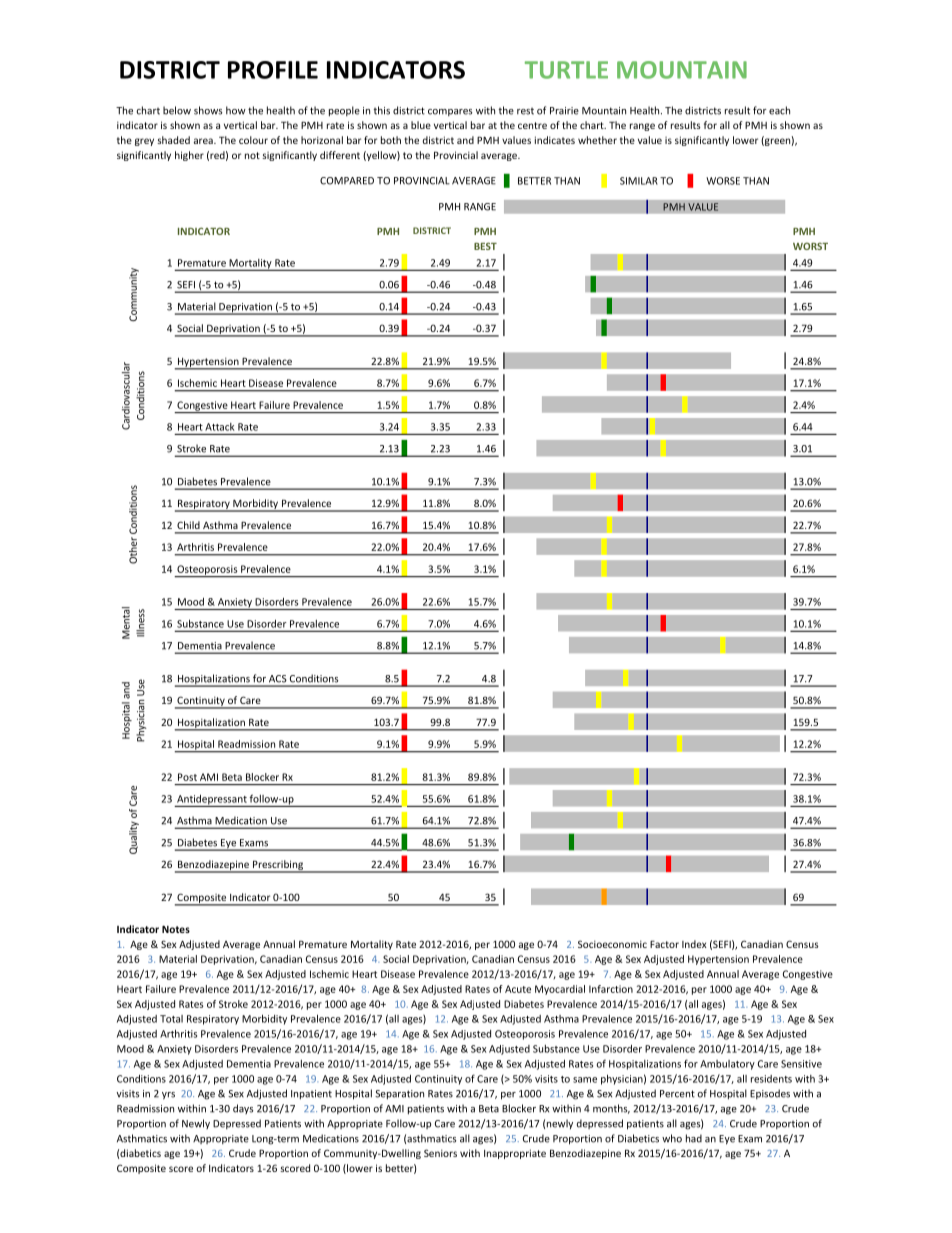 The width and height of the screenshot is (952, 1233). What do you see at coordinates (450, 112) in the screenshot?
I see `compares` at bounding box center [450, 112].
